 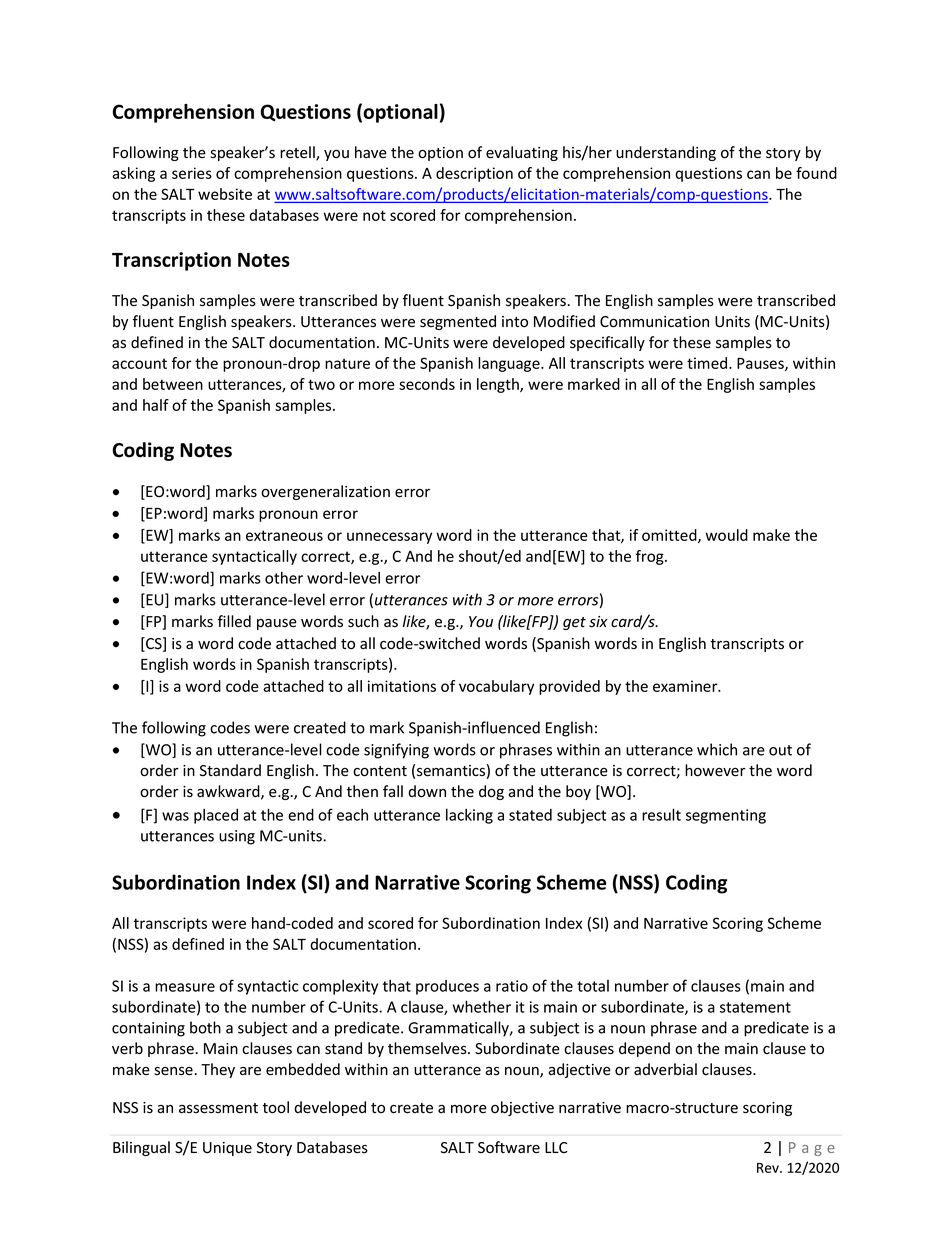 What do you see at coordinates (474, 174) in the document?
I see `description` at bounding box center [474, 174].
